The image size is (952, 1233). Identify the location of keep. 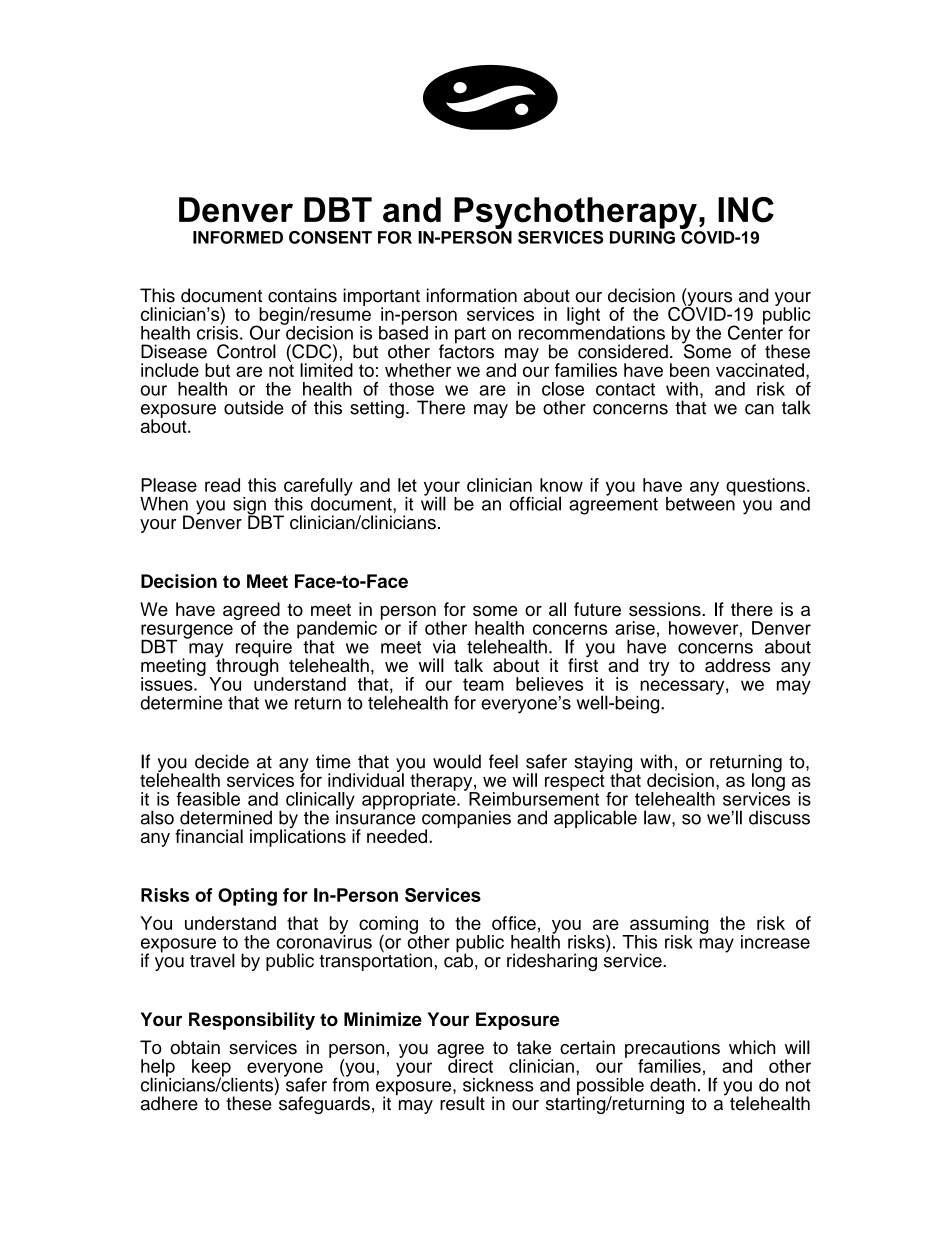
(212, 1069).
